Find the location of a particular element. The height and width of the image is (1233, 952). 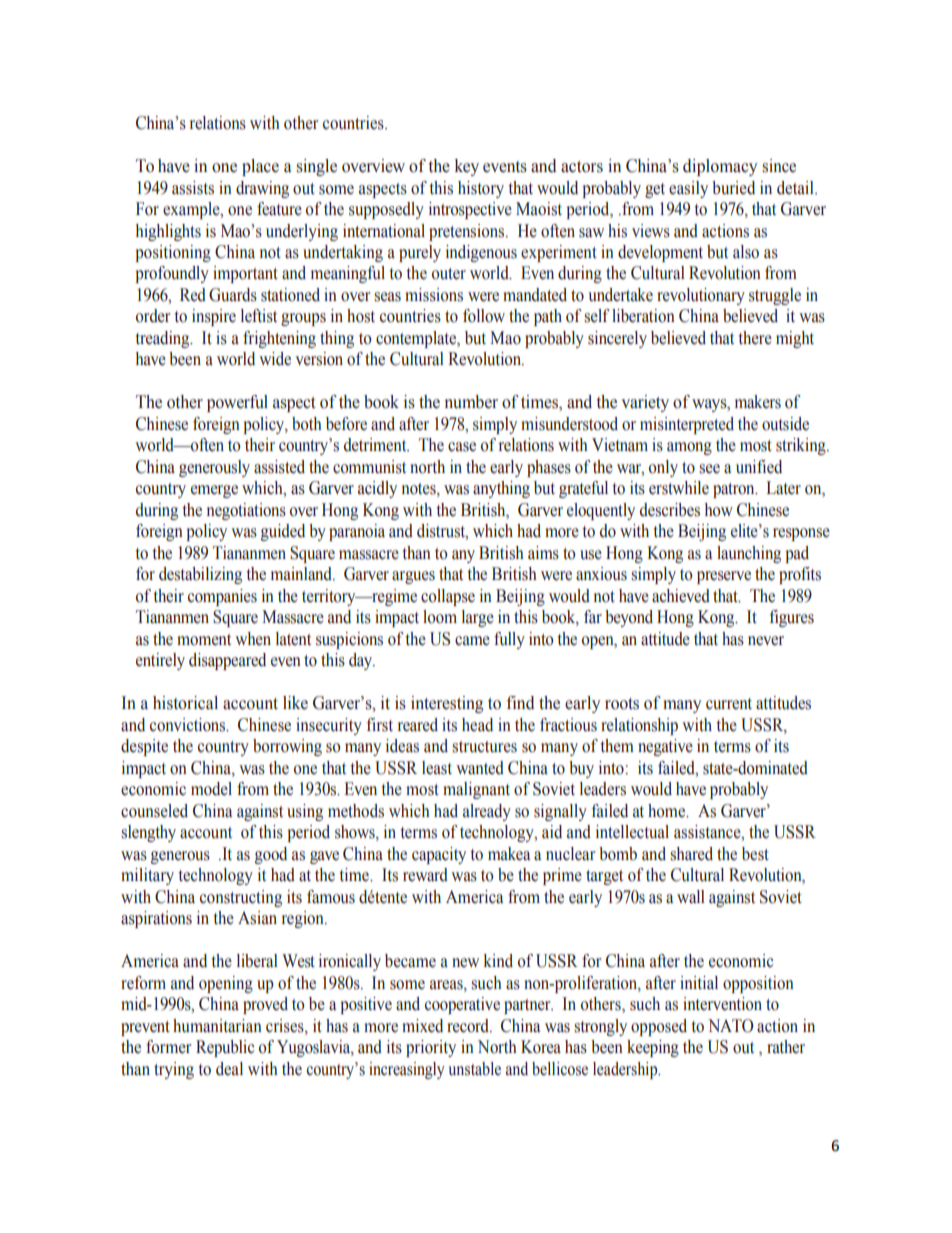

assists is located at coordinates (193, 188).
